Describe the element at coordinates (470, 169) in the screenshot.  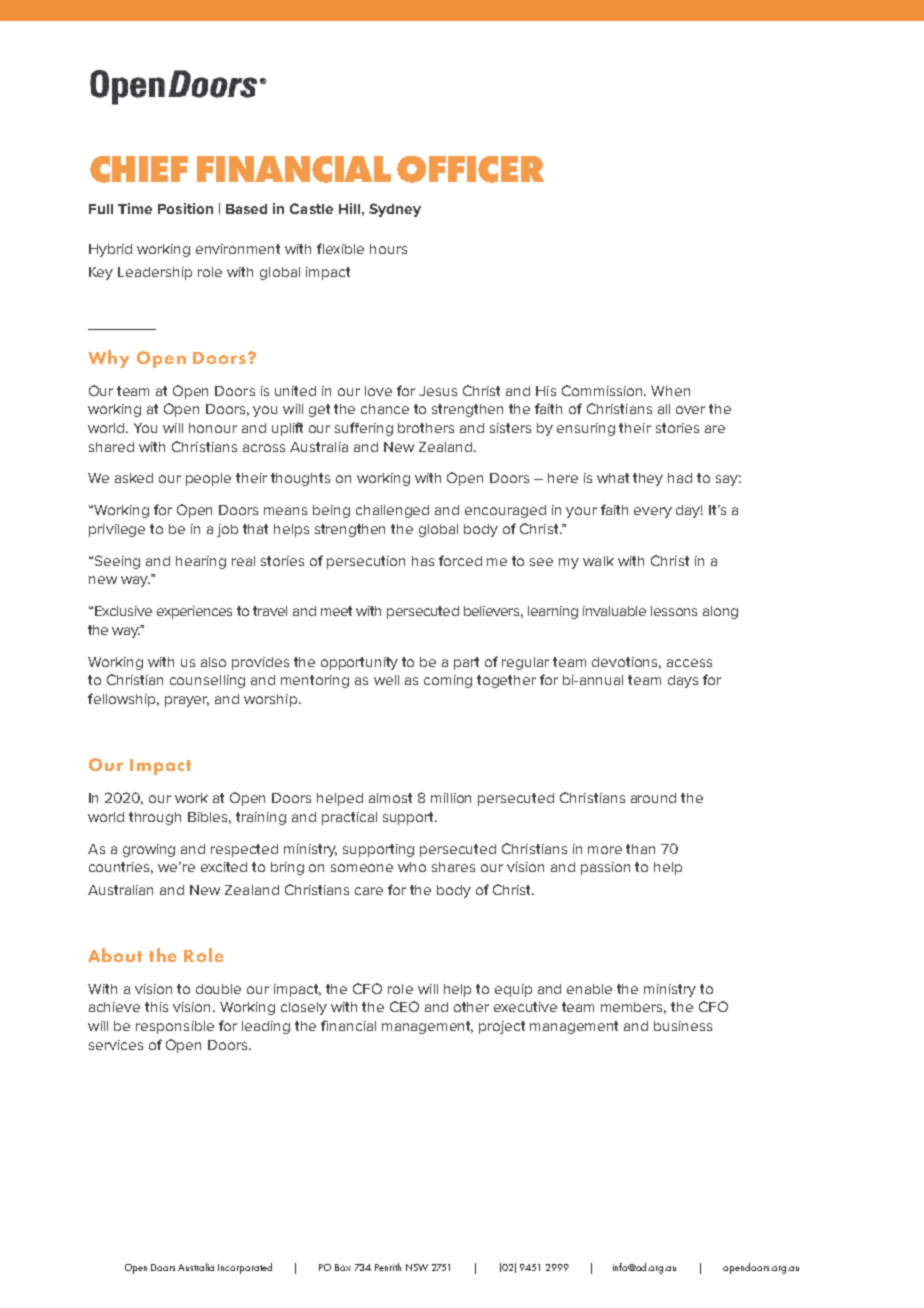
I see `OFFICER` at that location.
